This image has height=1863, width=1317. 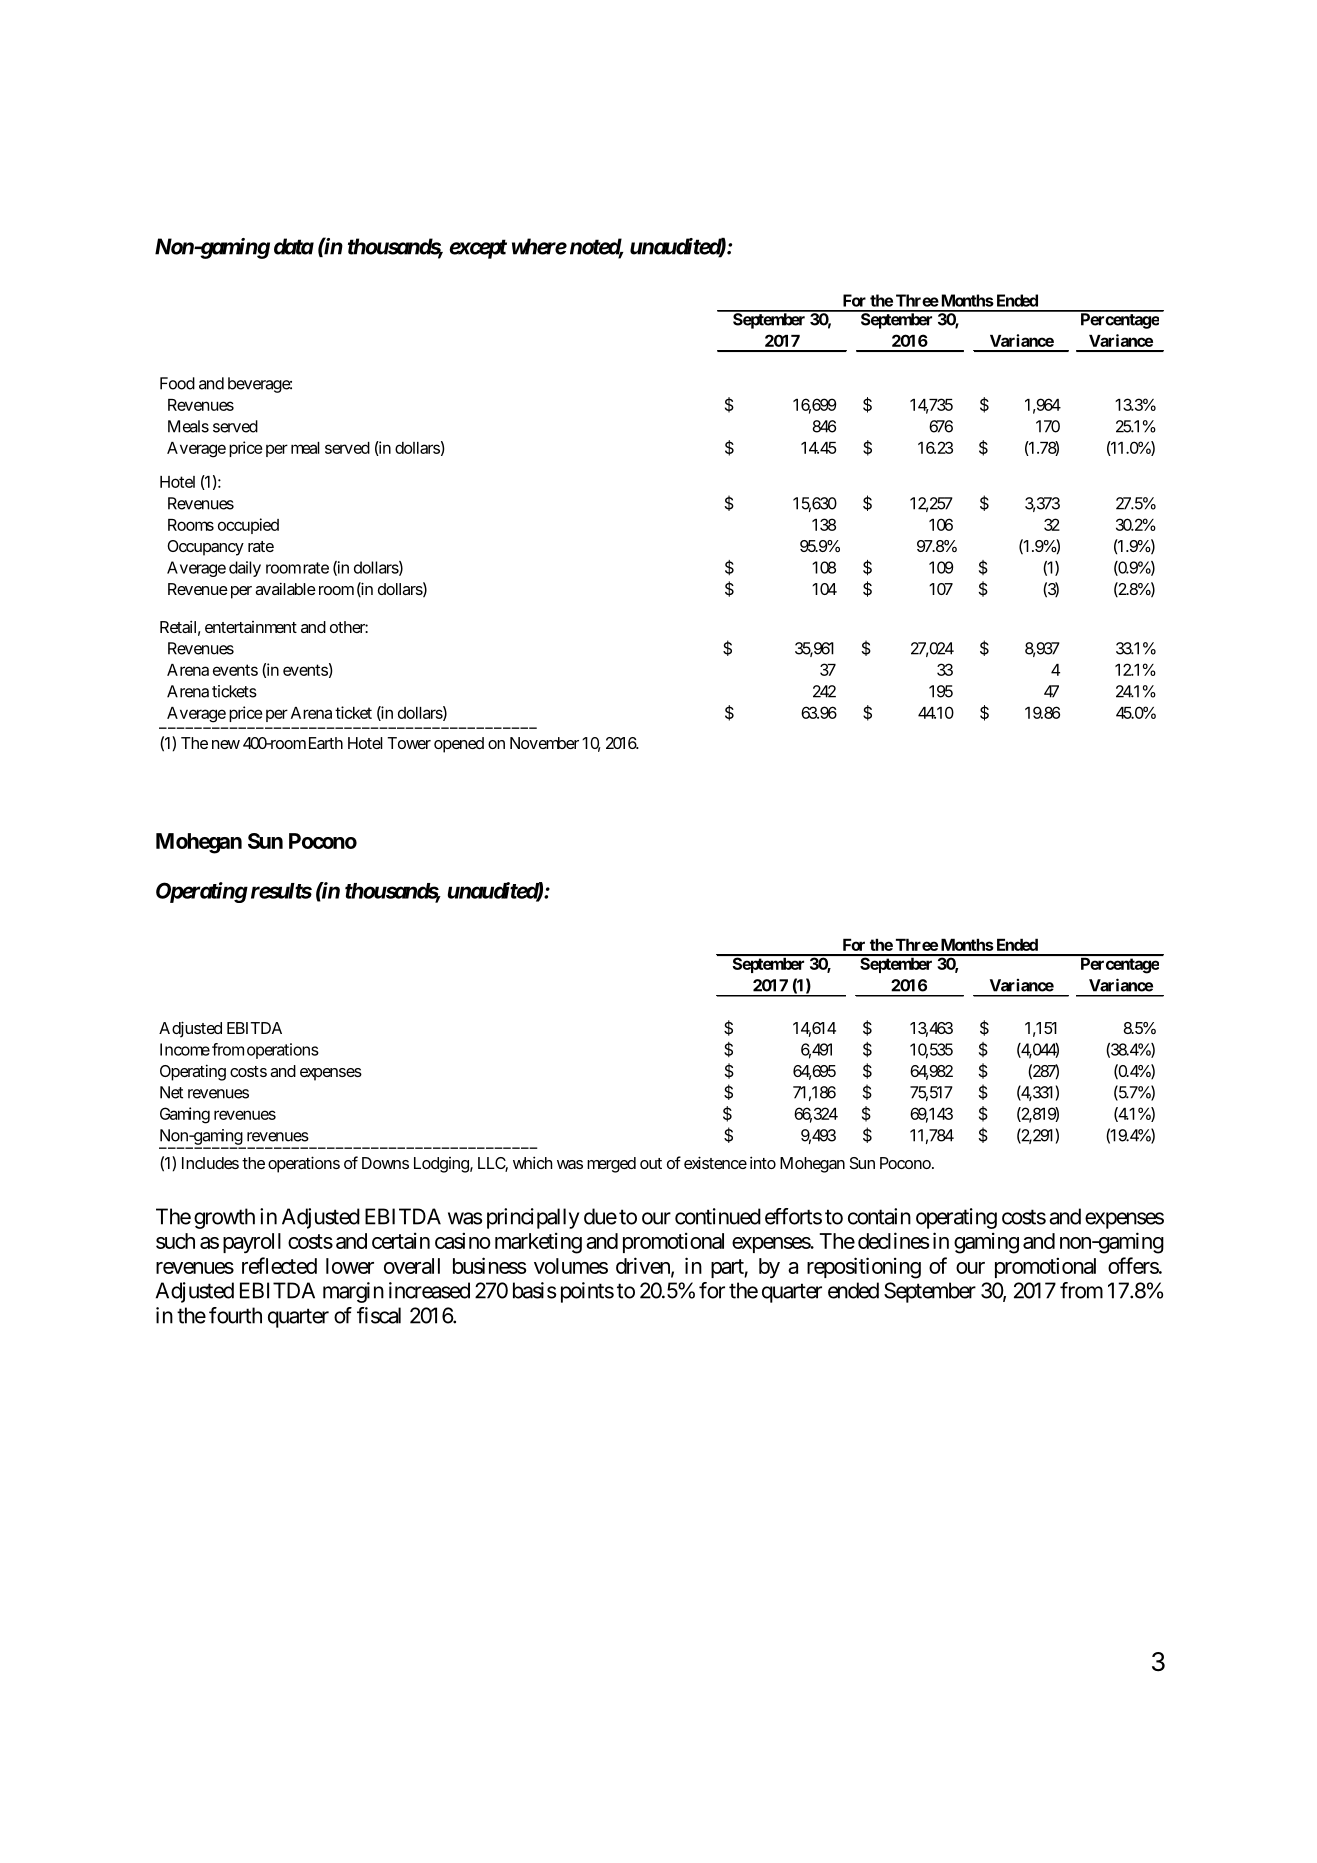 I want to click on new, so click(x=226, y=744).
